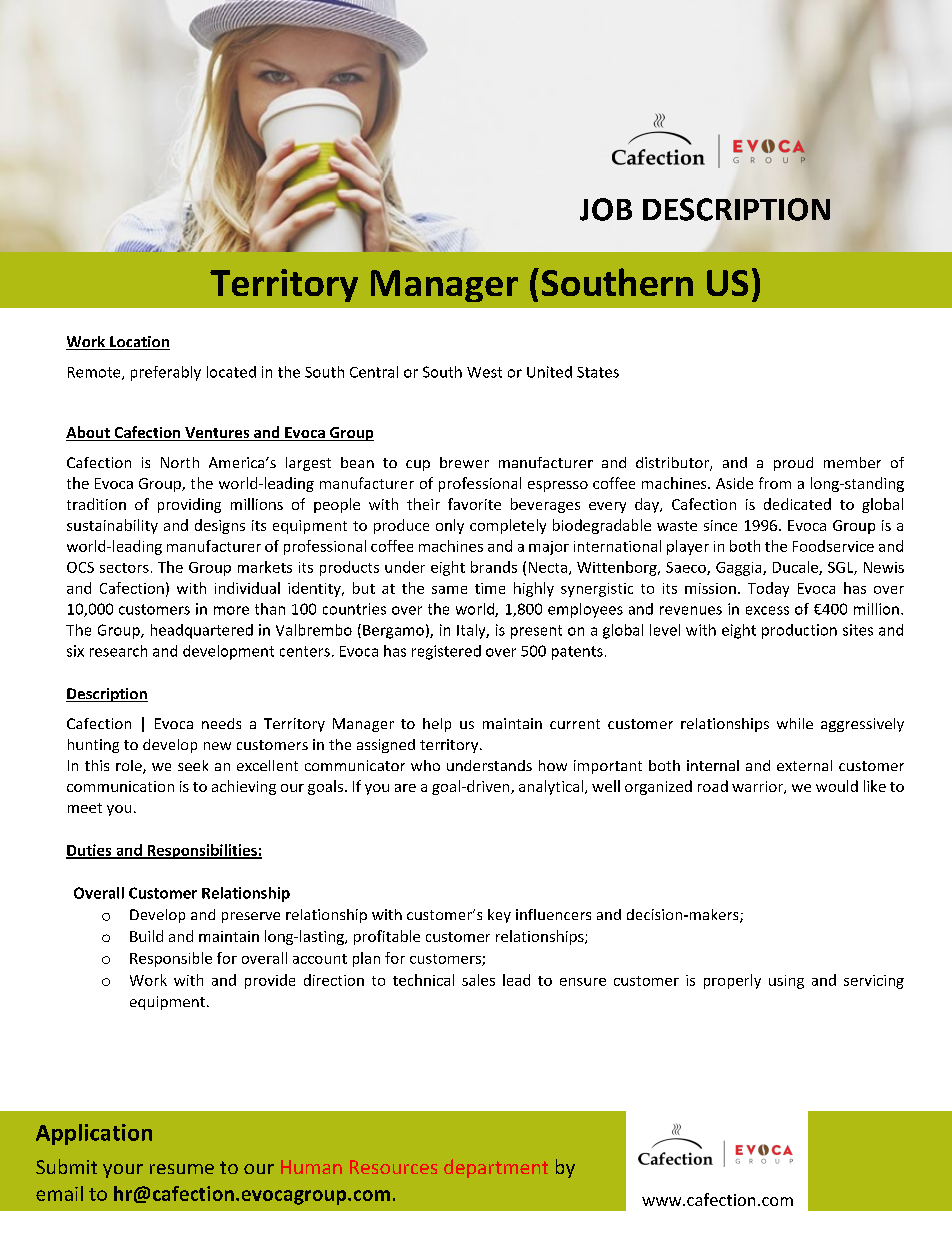 The height and width of the page is (1233, 952). I want to click on key, so click(499, 916).
